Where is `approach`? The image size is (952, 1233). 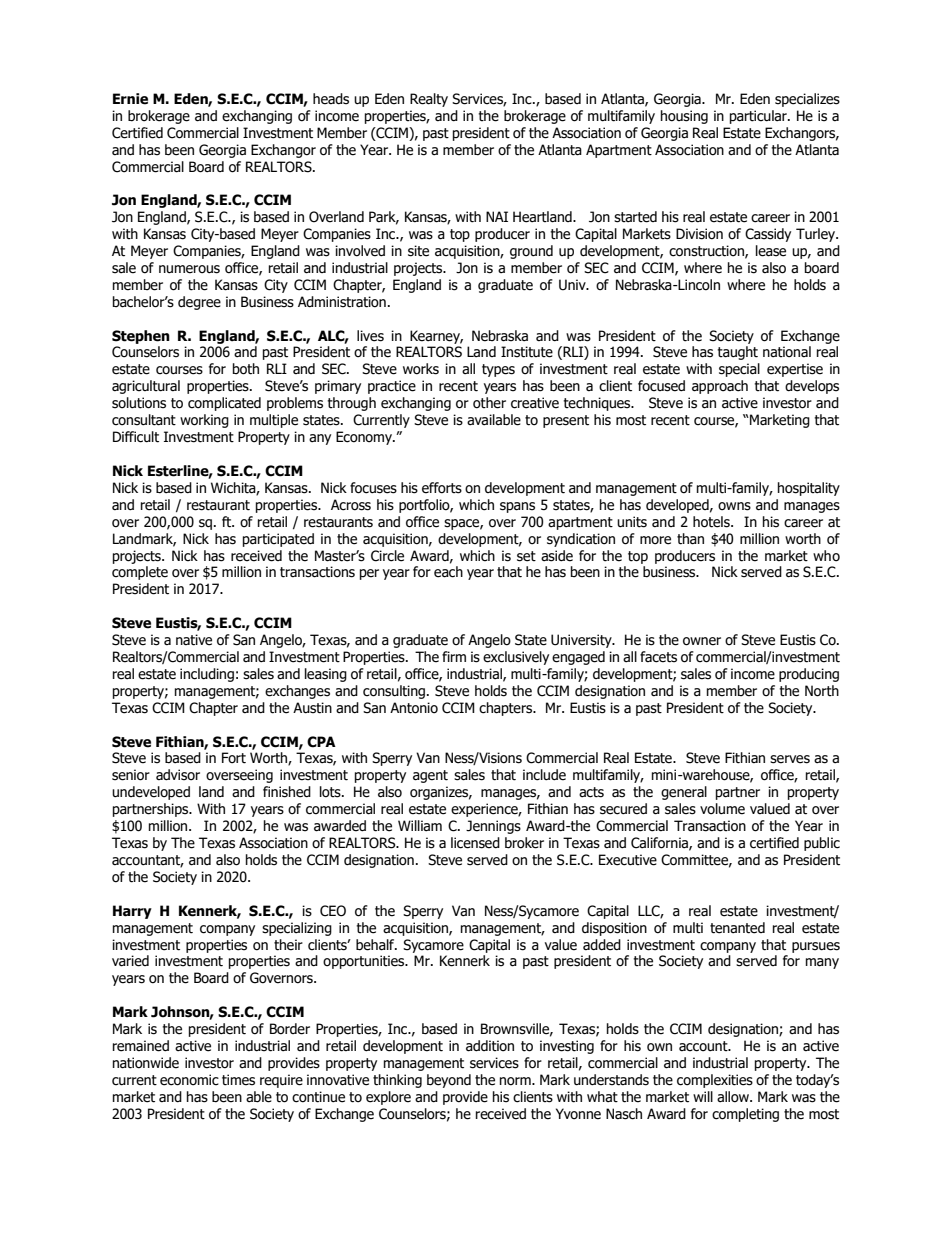
approach is located at coordinates (720, 387).
